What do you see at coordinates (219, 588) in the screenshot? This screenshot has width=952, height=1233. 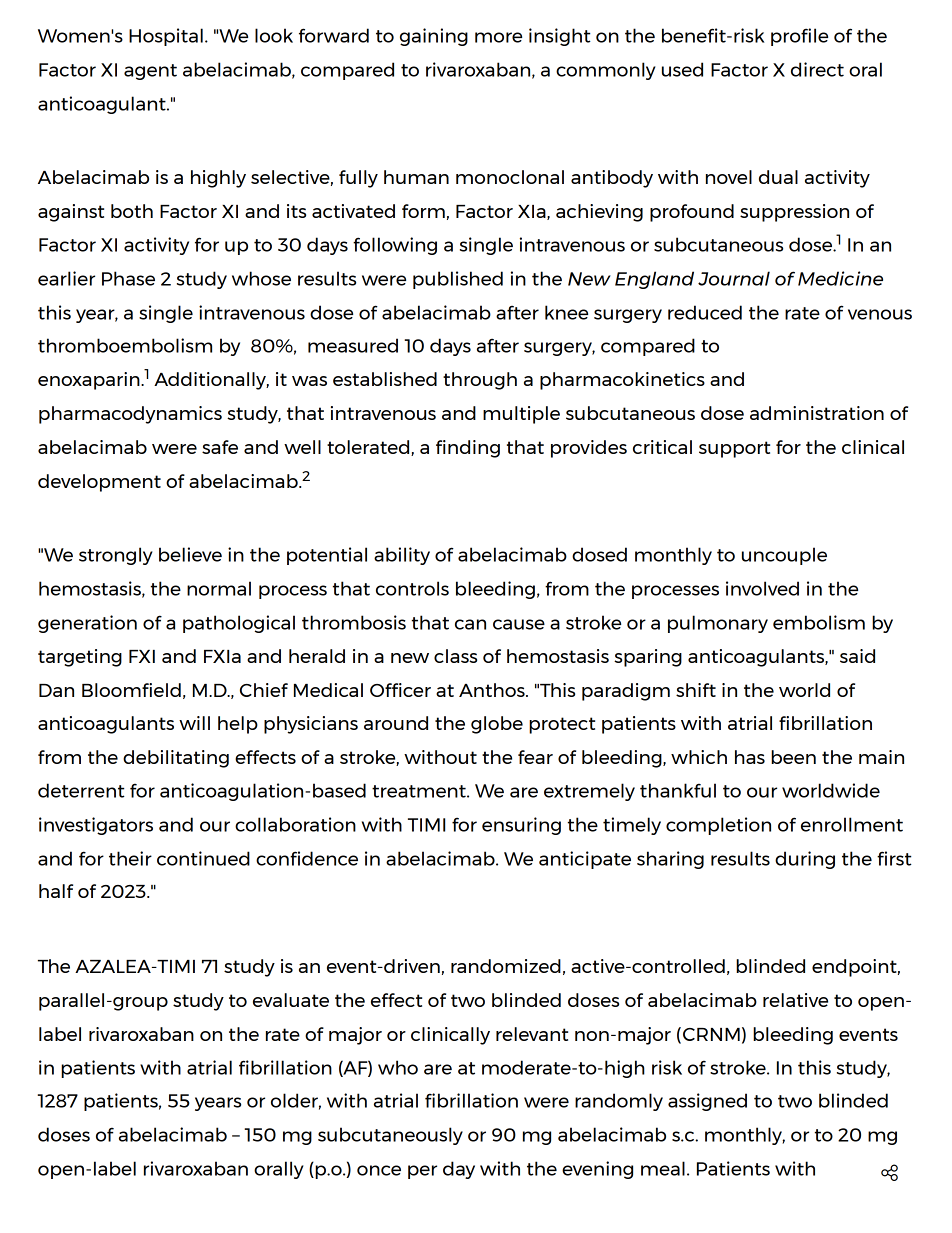 I see `normal` at bounding box center [219, 588].
